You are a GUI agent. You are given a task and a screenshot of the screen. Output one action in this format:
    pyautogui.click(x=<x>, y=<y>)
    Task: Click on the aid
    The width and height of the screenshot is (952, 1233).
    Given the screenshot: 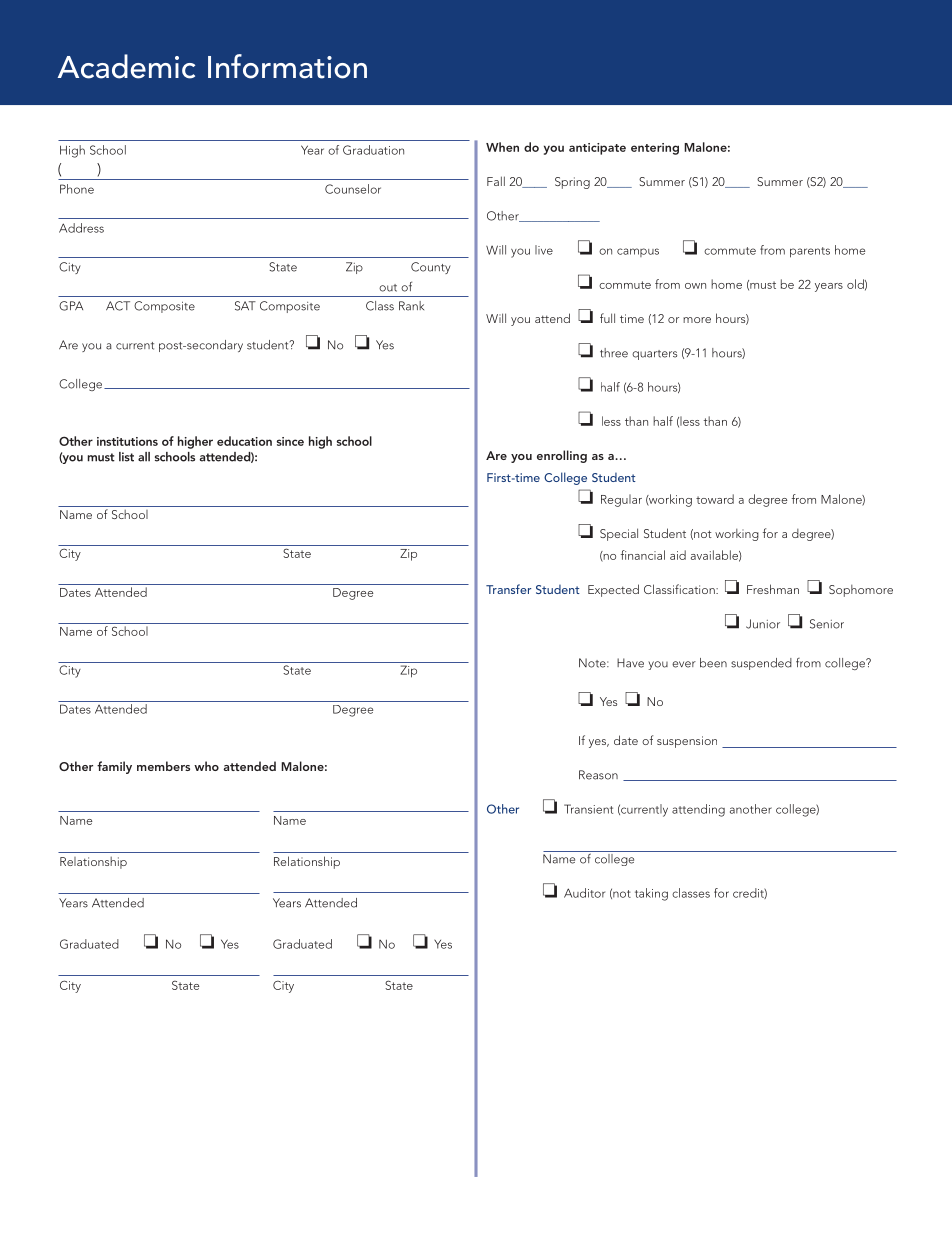 What is the action you would take?
    pyautogui.click(x=678, y=555)
